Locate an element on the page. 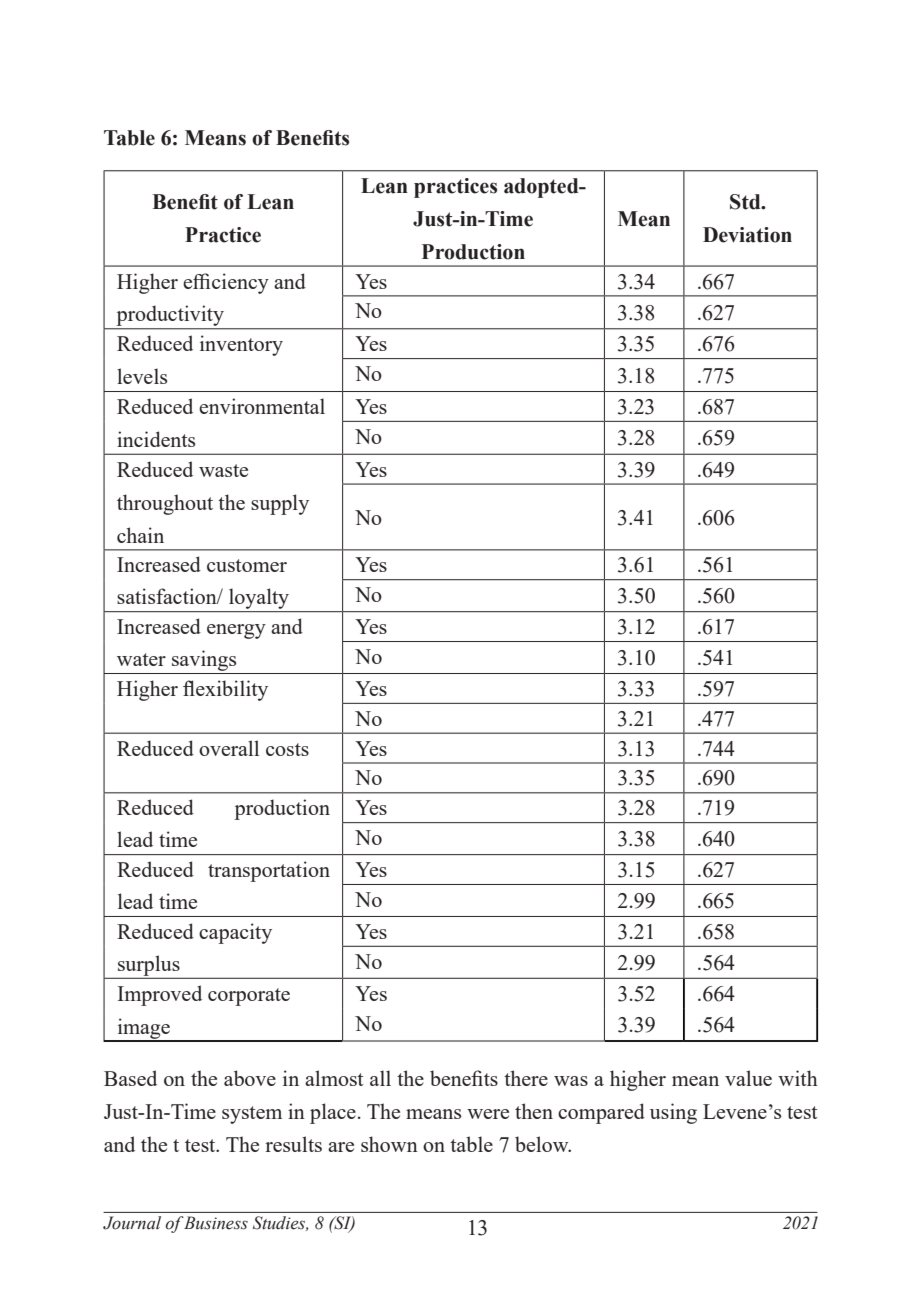 This page has height=1316, width=921. Std is located at coordinates (746, 202).
